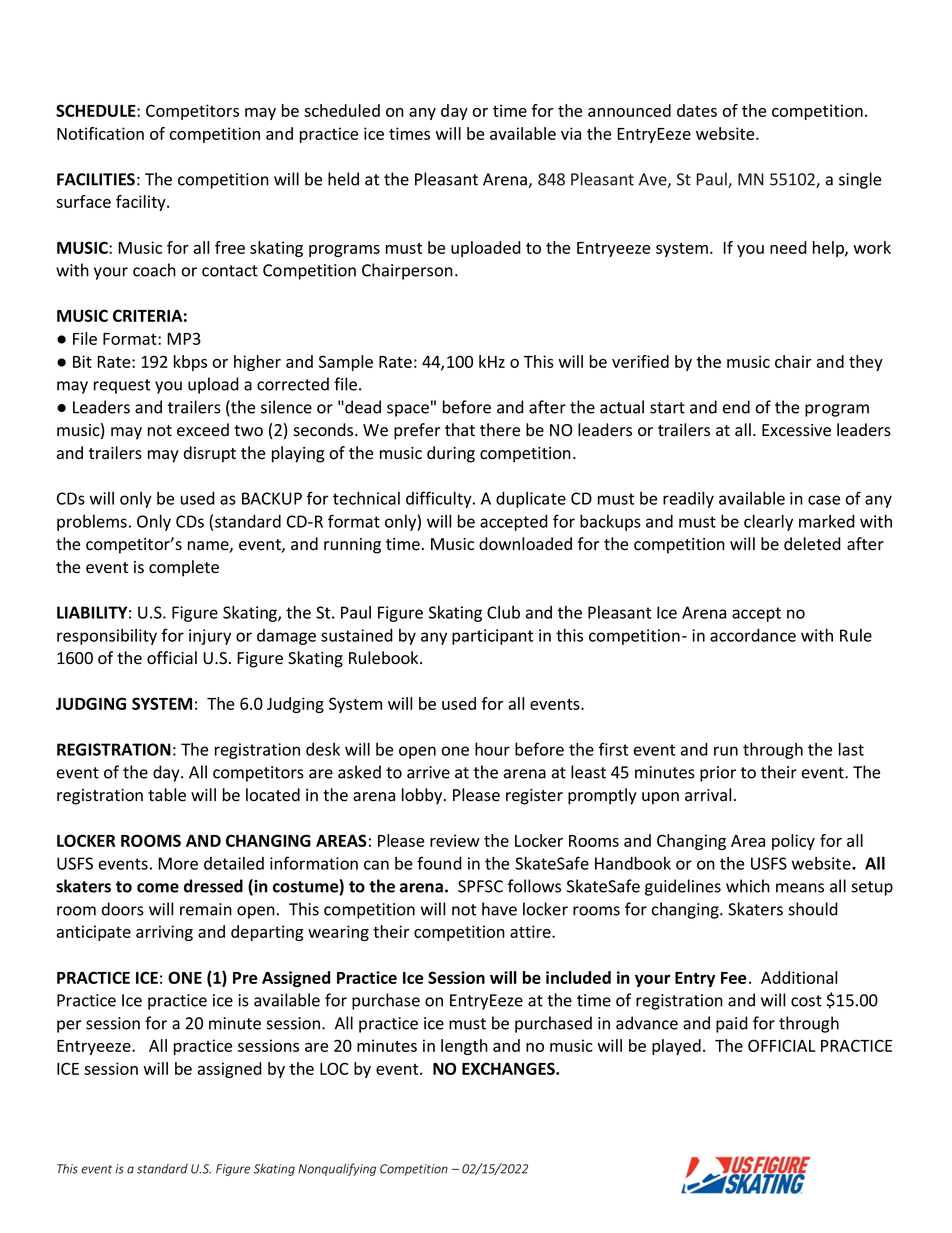 This document has height=1233, width=952. What do you see at coordinates (100, 133) in the document?
I see `Notification` at bounding box center [100, 133].
